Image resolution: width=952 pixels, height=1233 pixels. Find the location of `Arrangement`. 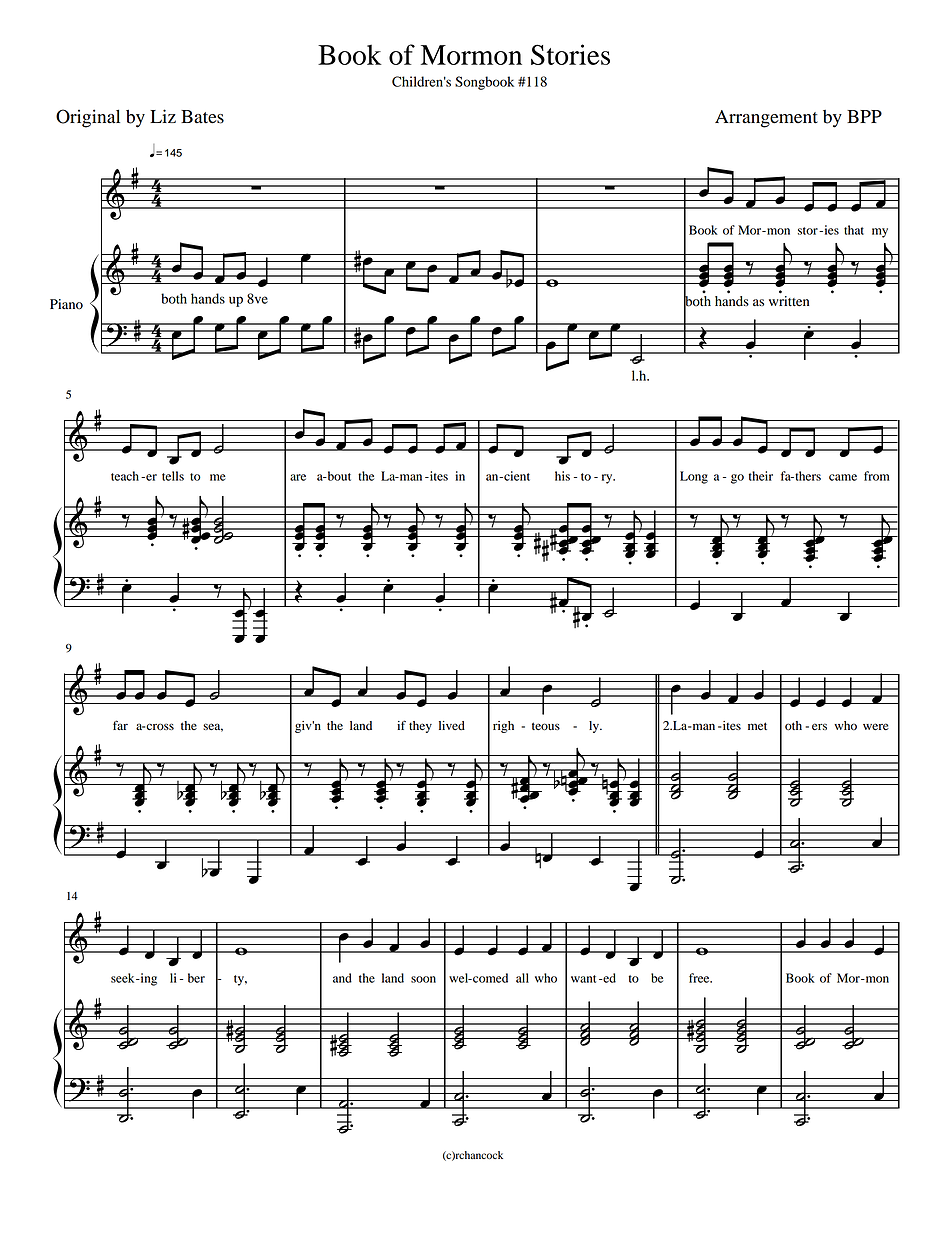

Arrangement is located at coordinates (766, 119).
